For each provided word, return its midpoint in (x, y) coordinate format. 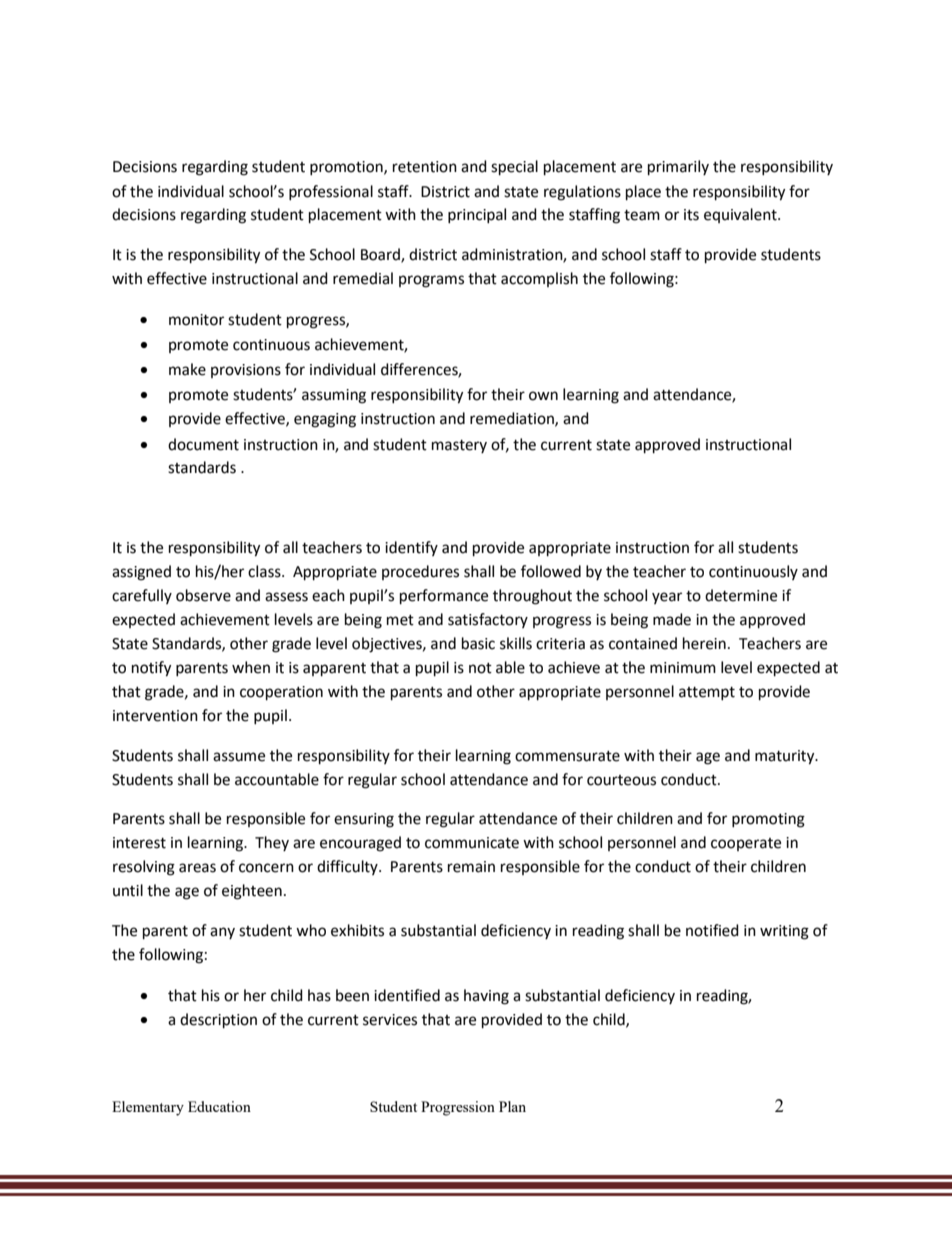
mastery (459, 446)
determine (741, 595)
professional (331, 192)
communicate (472, 843)
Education (219, 1106)
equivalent (741, 215)
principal (477, 215)
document (203, 444)
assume (239, 757)
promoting (768, 820)
